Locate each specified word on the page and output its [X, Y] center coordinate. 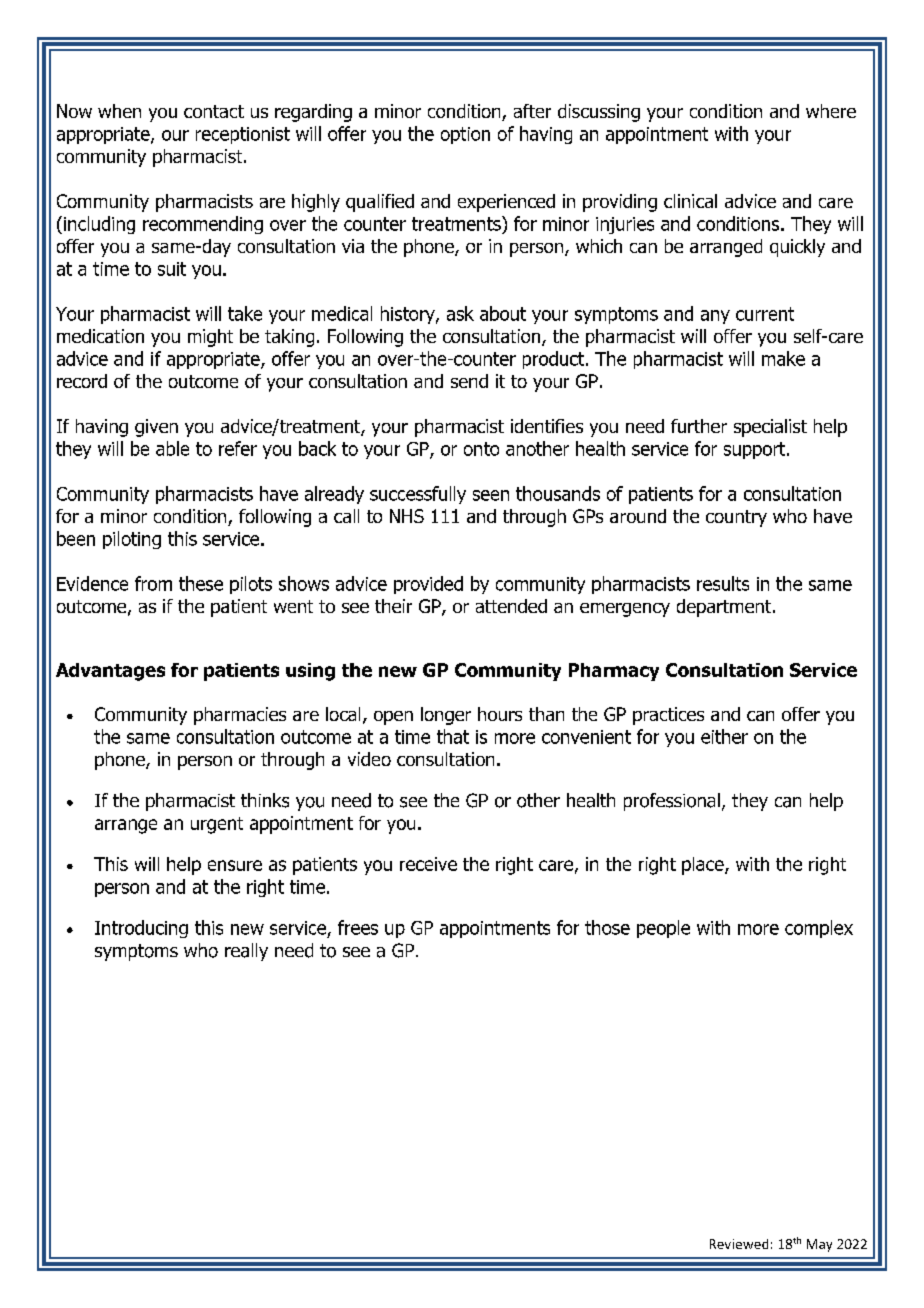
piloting [132, 540]
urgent [217, 825]
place [704, 866]
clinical [690, 201]
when [119, 111]
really [246, 952]
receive [428, 864]
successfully [418, 495]
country [736, 518]
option [465, 135]
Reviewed [739, 1244]
